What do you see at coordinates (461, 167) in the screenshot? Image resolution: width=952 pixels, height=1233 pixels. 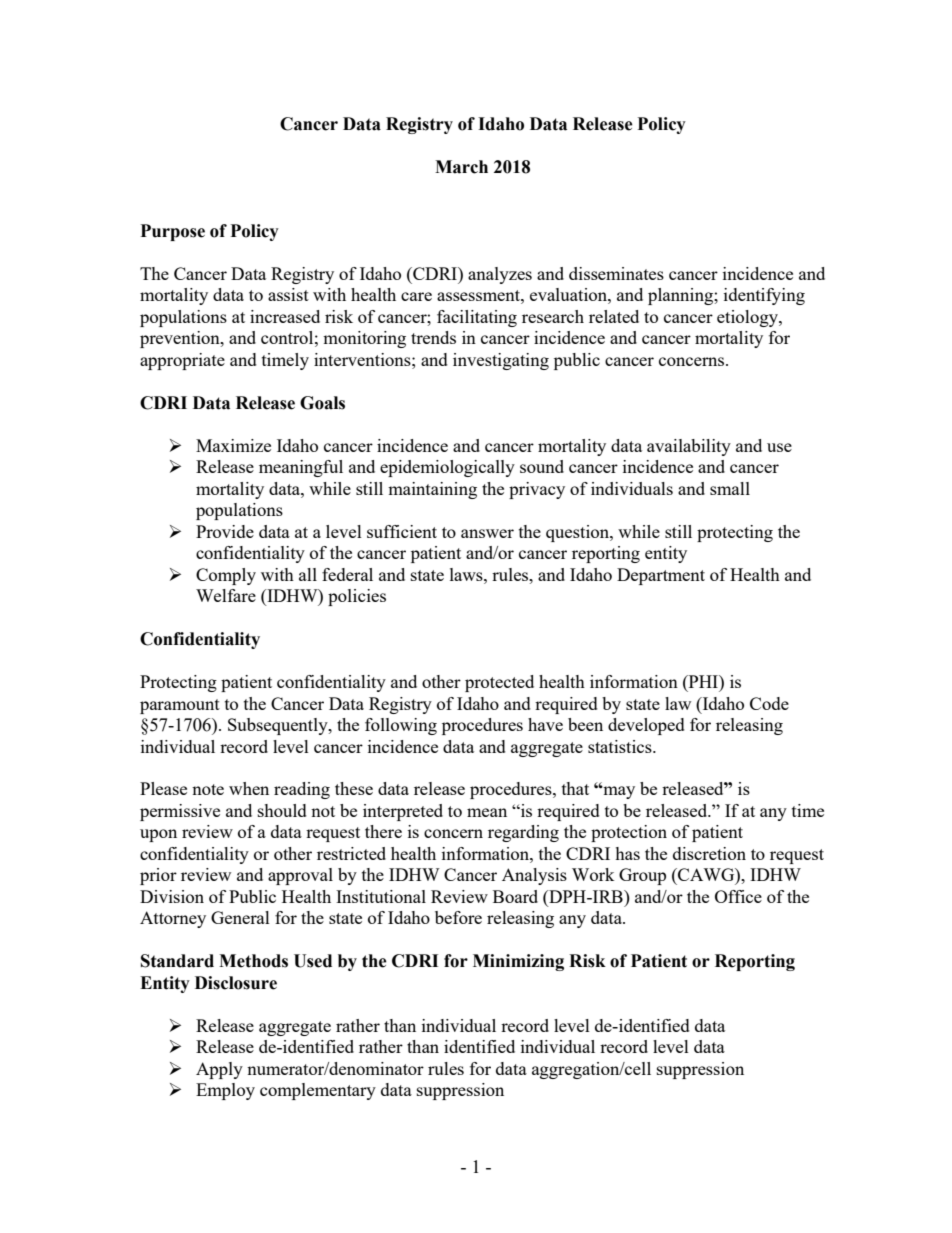 I see `March` at bounding box center [461, 167].
